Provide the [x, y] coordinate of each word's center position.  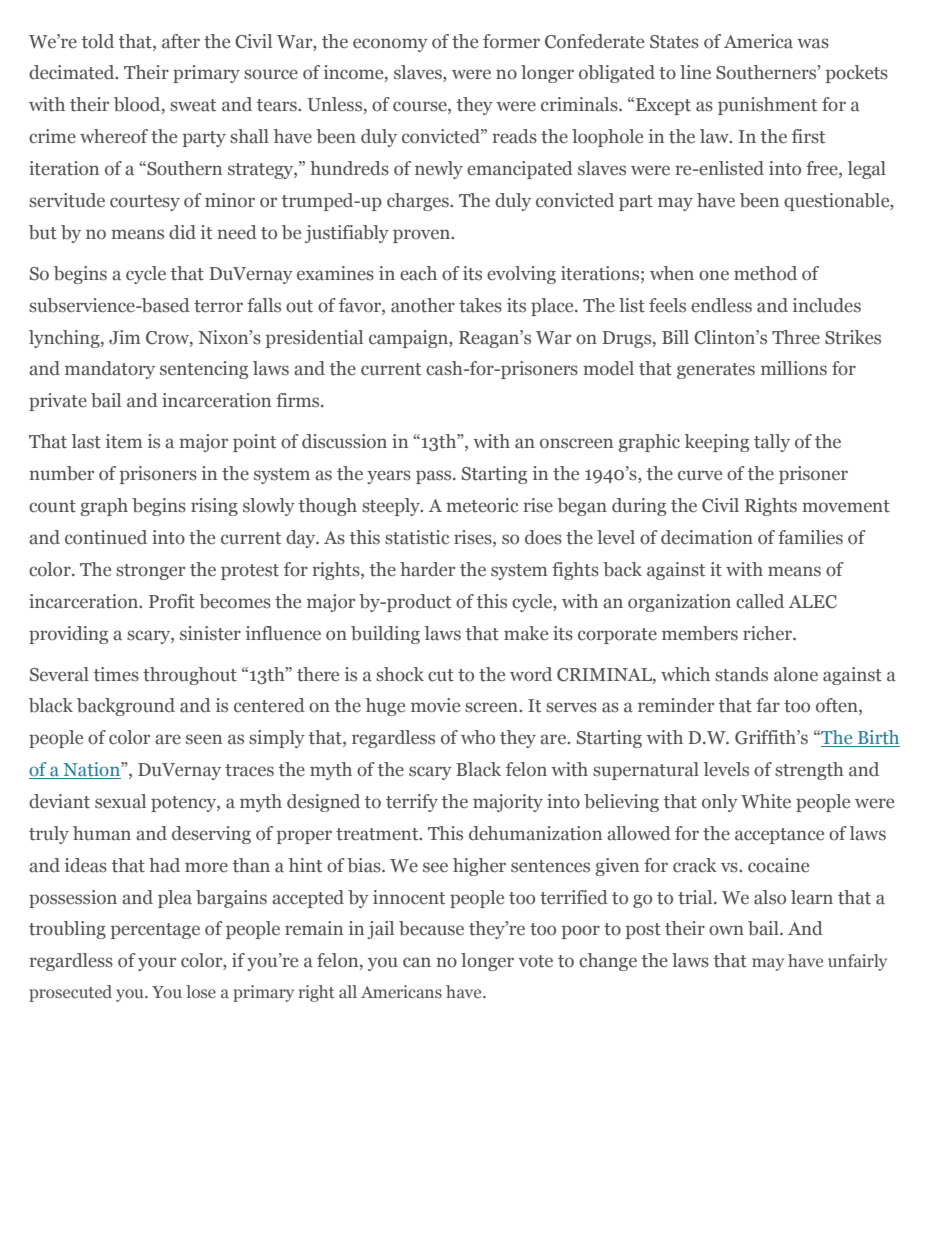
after [181, 41]
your [157, 964]
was [813, 43]
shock [400, 674]
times [116, 674]
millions [794, 368]
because [431, 928]
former [511, 41]
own [726, 930]
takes [480, 305]
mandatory [110, 370]
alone [796, 674]
